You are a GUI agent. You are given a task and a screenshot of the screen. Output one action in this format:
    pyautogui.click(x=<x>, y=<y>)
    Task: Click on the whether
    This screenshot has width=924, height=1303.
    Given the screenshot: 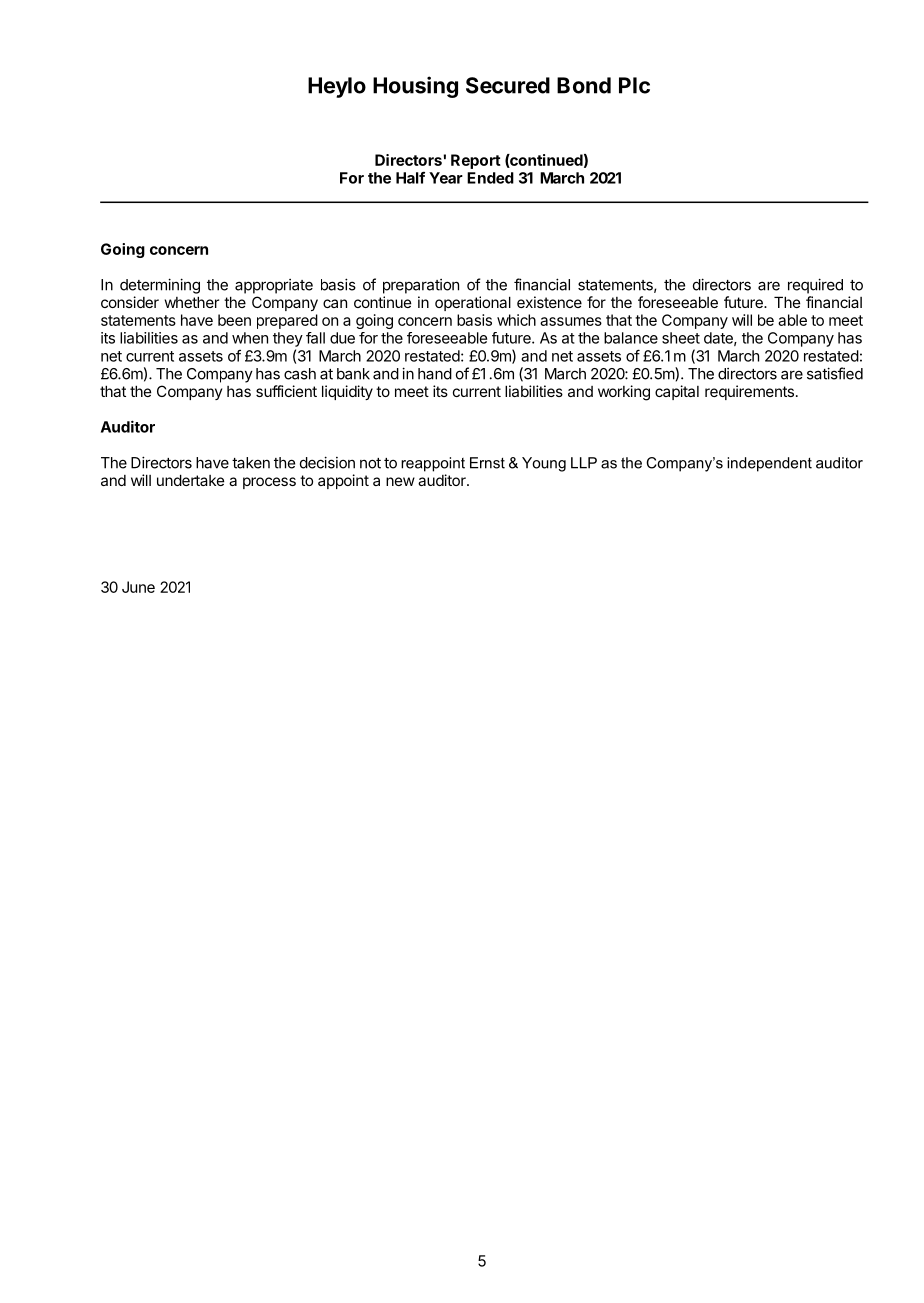 What is the action you would take?
    pyautogui.click(x=191, y=302)
